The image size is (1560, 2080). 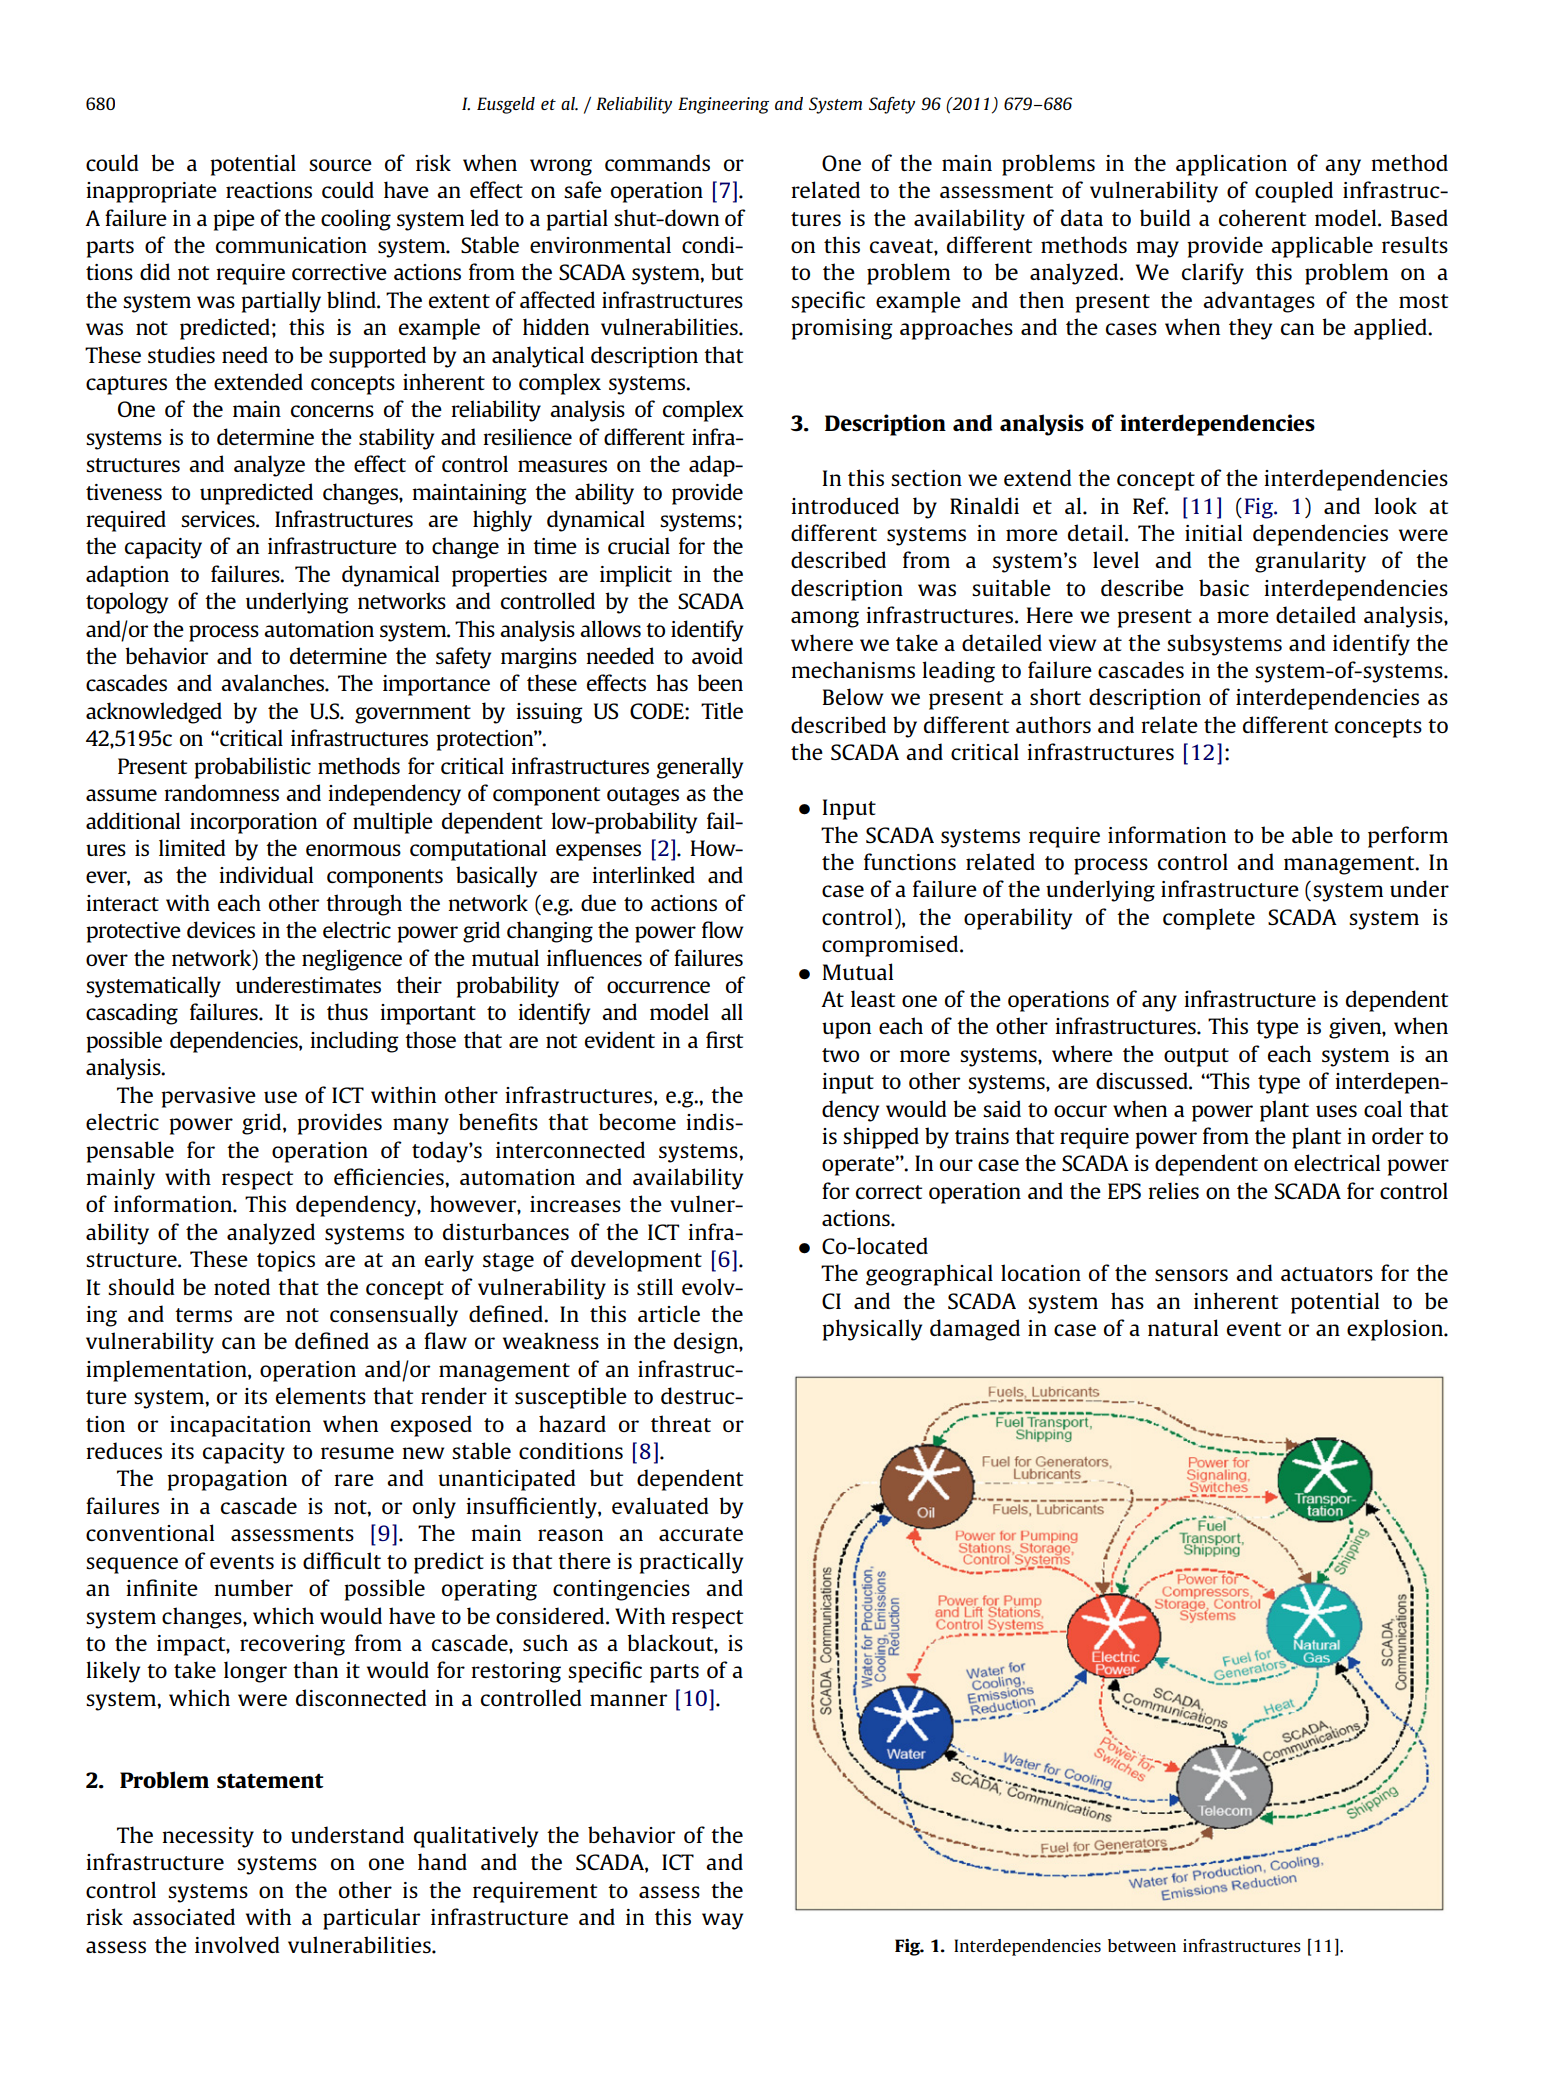 I want to click on resume, so click(x=357, y=1453).
